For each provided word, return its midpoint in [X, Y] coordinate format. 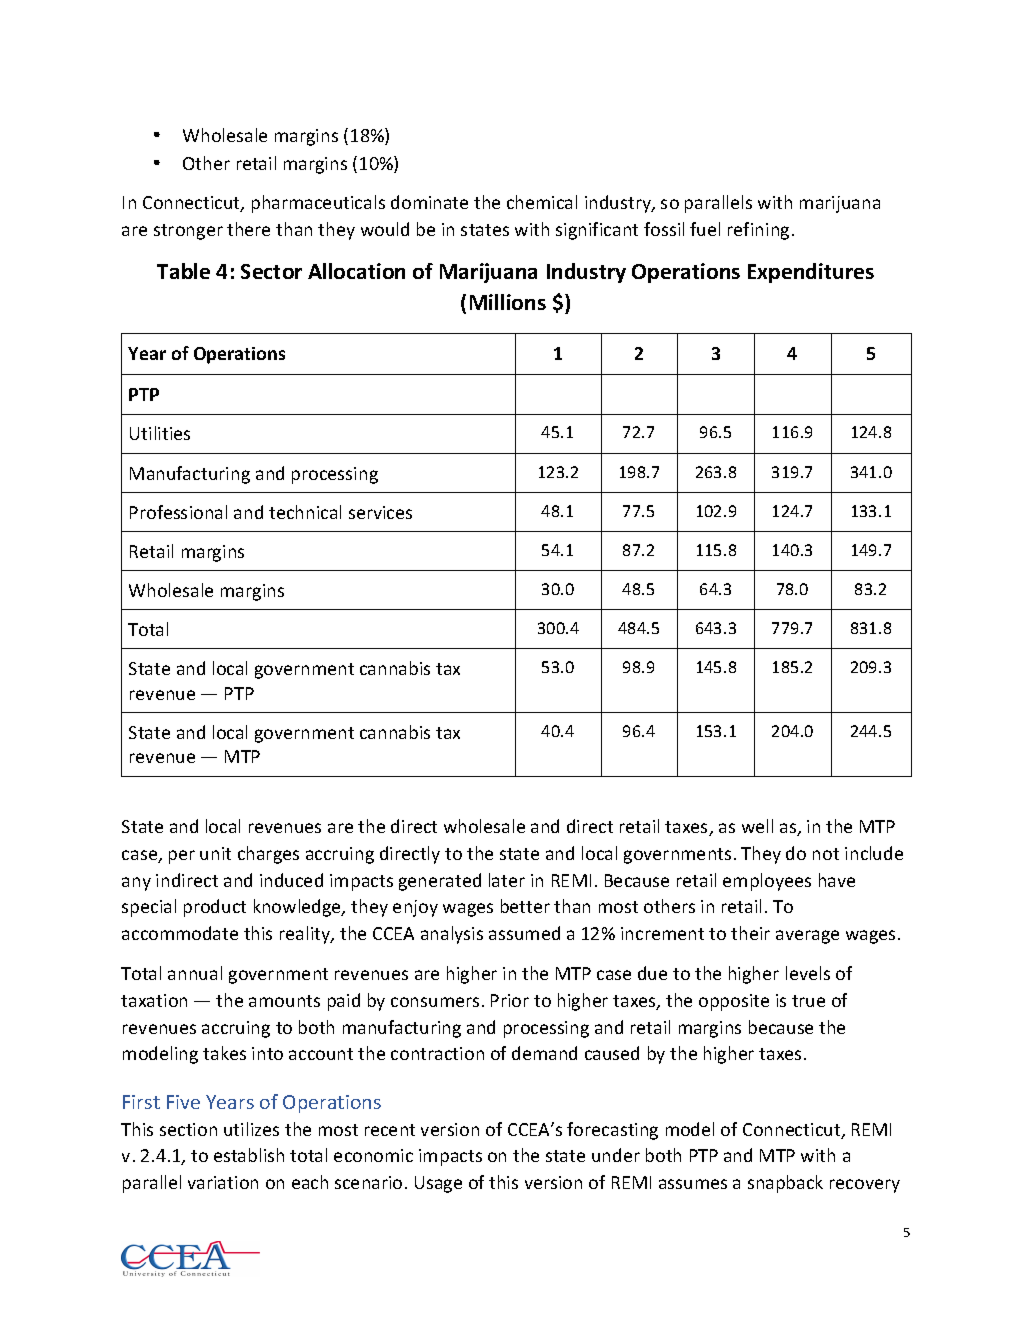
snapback [785, 1184]
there [248, 229]
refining [758, 231]
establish [249, 1155]
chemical [542, 202]
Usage [438, 1184]
